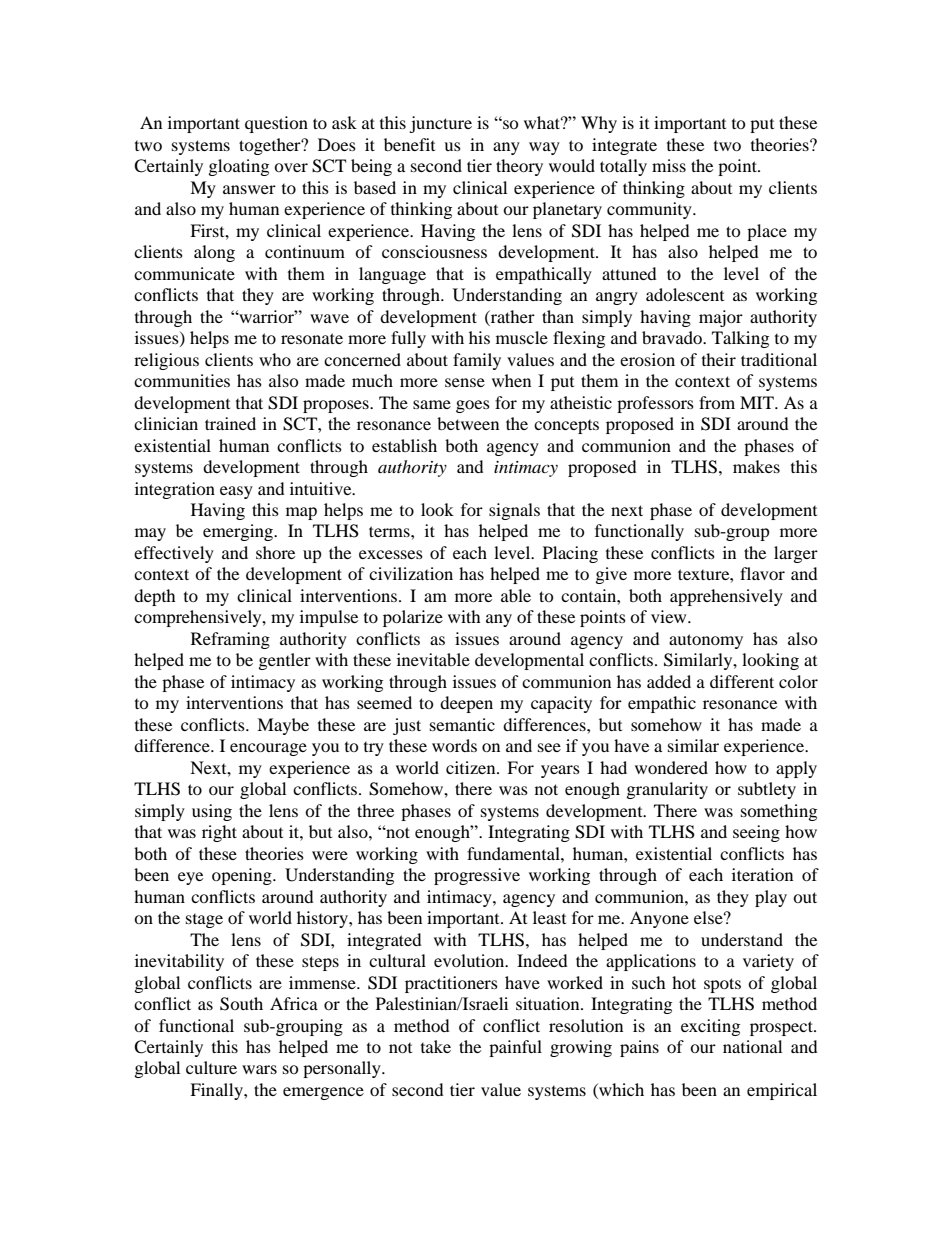 This screenshot has height=1233, width=952. What do you see at coordinates (219, 833) in the screenshot?
I see `right` at bounding box center [219, 833].
